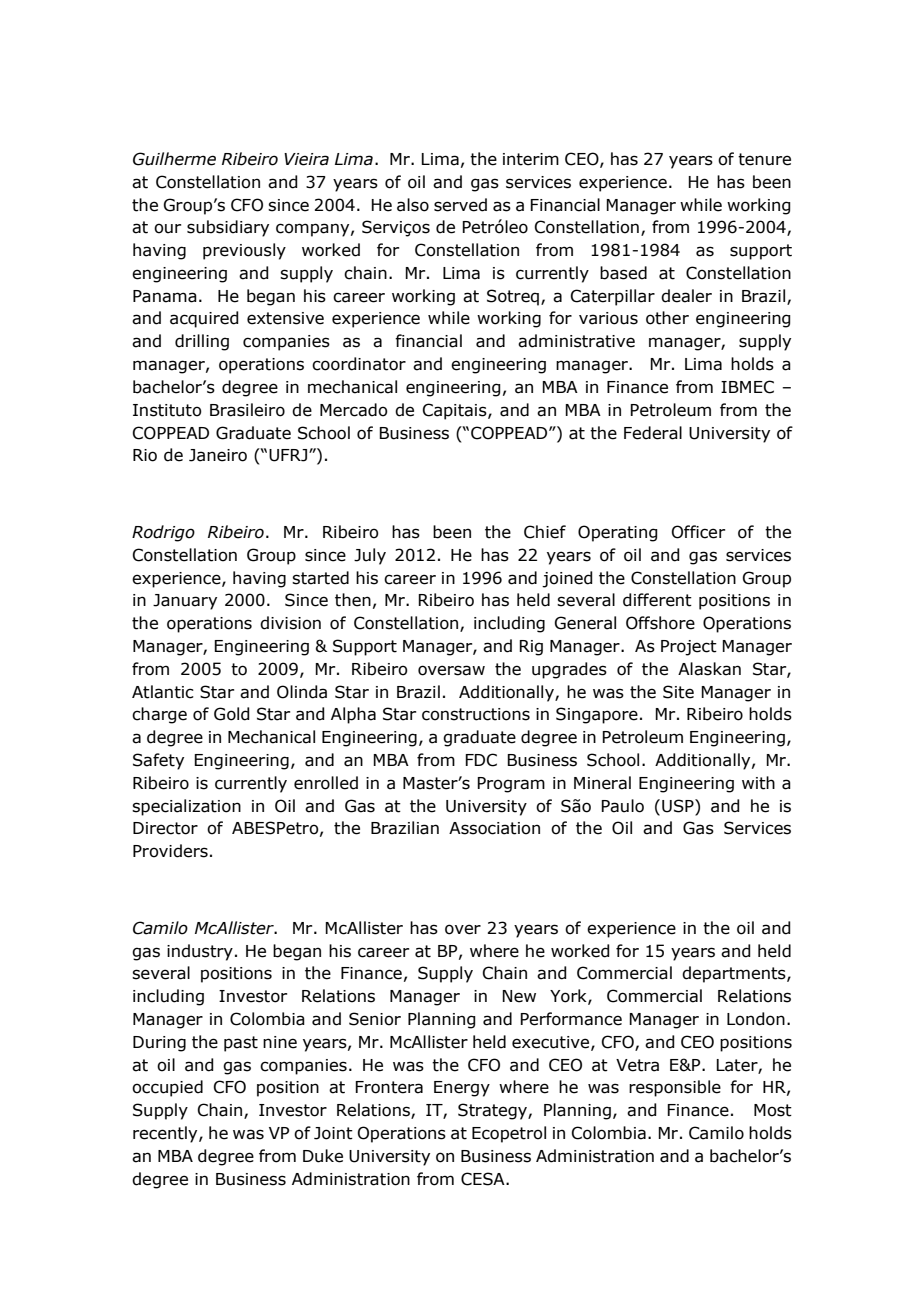 This document has height=1308, width=924. Describe the element at coordinates (247, 410) in the document. I see `Brasileiro` at that location.
